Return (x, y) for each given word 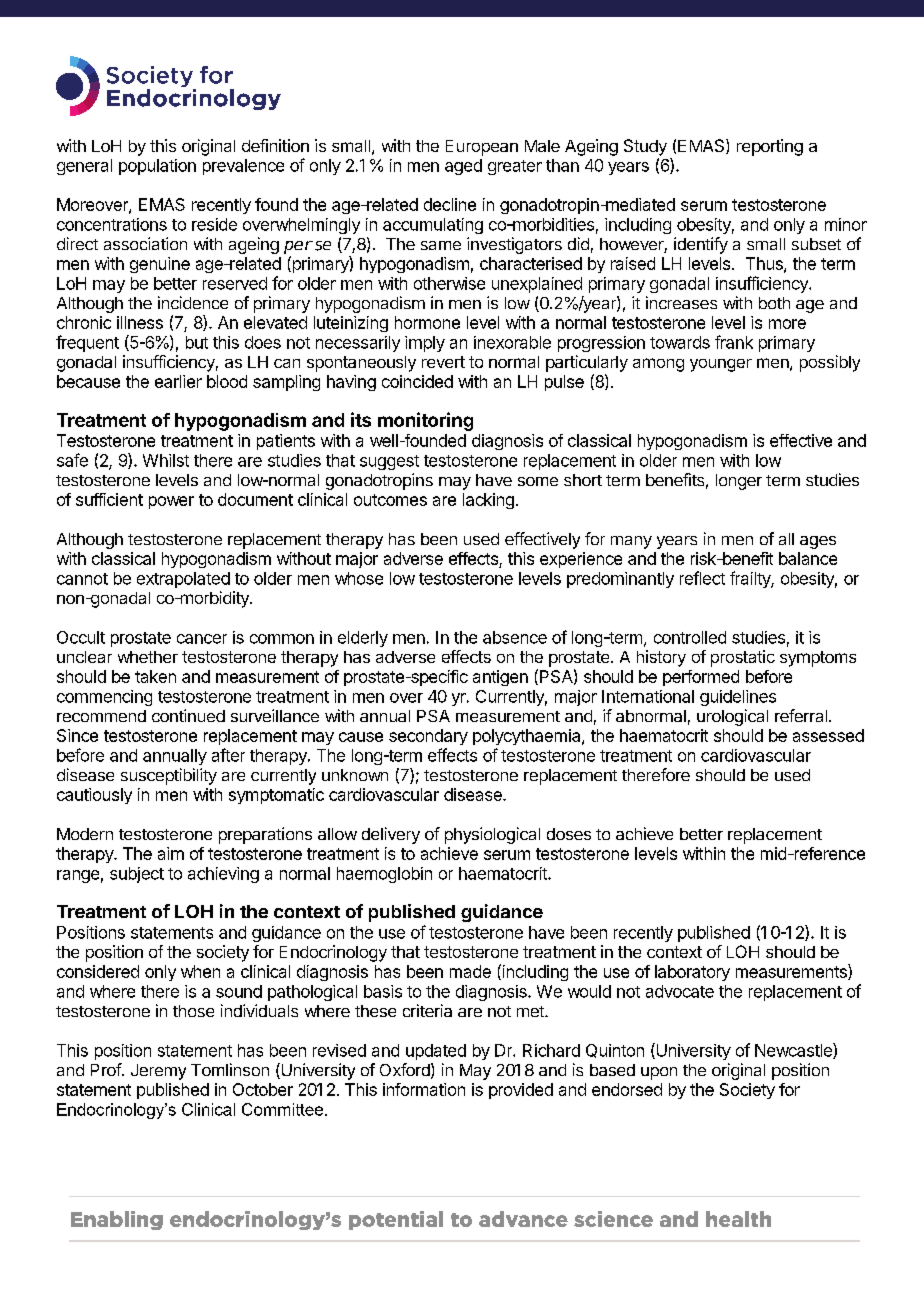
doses (569, 834)
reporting (770, 147)
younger (721, 365)
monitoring (425, 421)
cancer (202, 639)
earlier (178, 381)
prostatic (743, 658)
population (157, 167)
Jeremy (158, 1072)
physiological (492, 835)
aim (171, 853)
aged (463, 167)
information (424, 1089)
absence (515, 637)
